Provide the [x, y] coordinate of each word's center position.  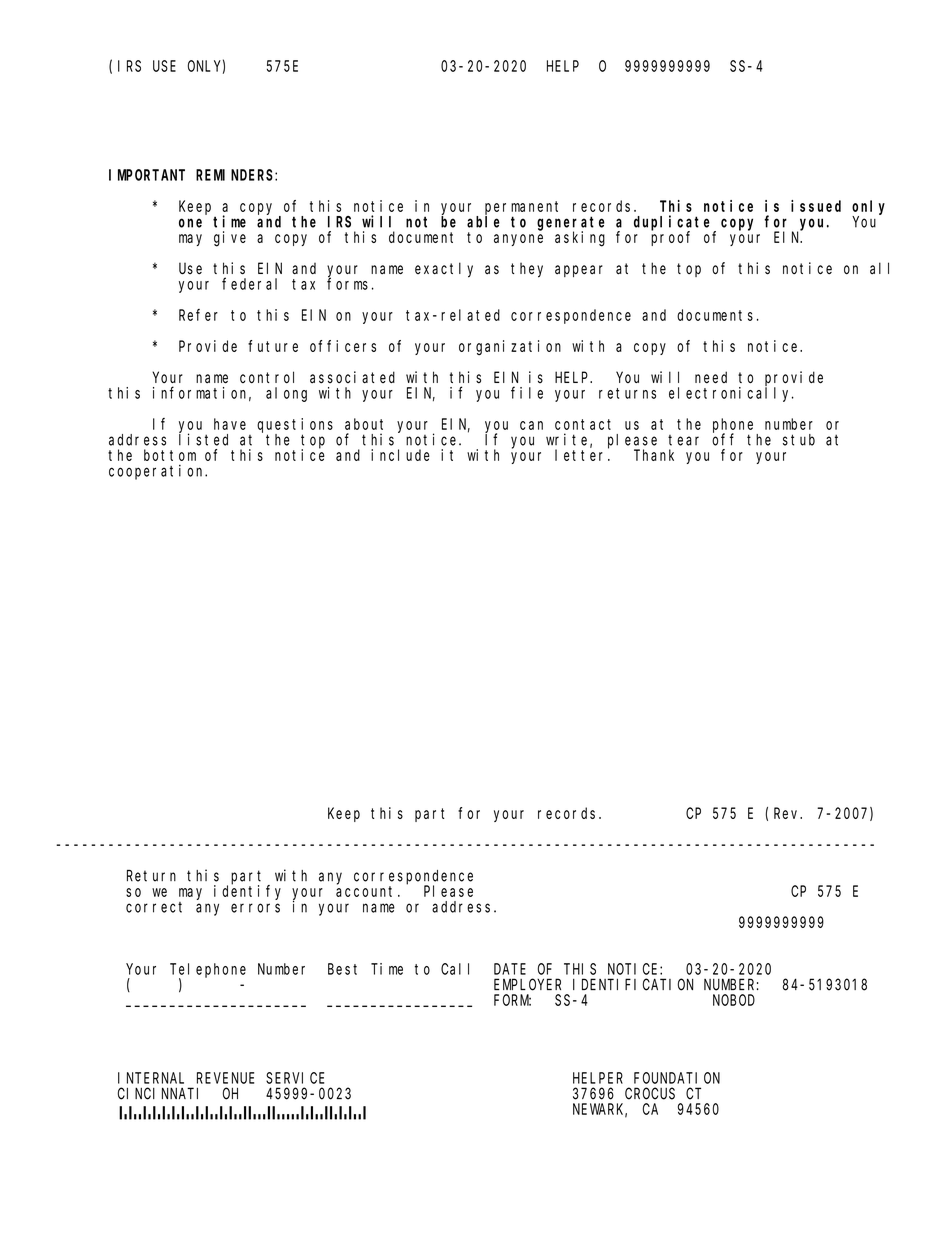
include [400, 455]
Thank [654, 455]
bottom [170, 455]
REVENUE [225, 1078]
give [230, 239]
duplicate [674, 223]
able [483, 222]
